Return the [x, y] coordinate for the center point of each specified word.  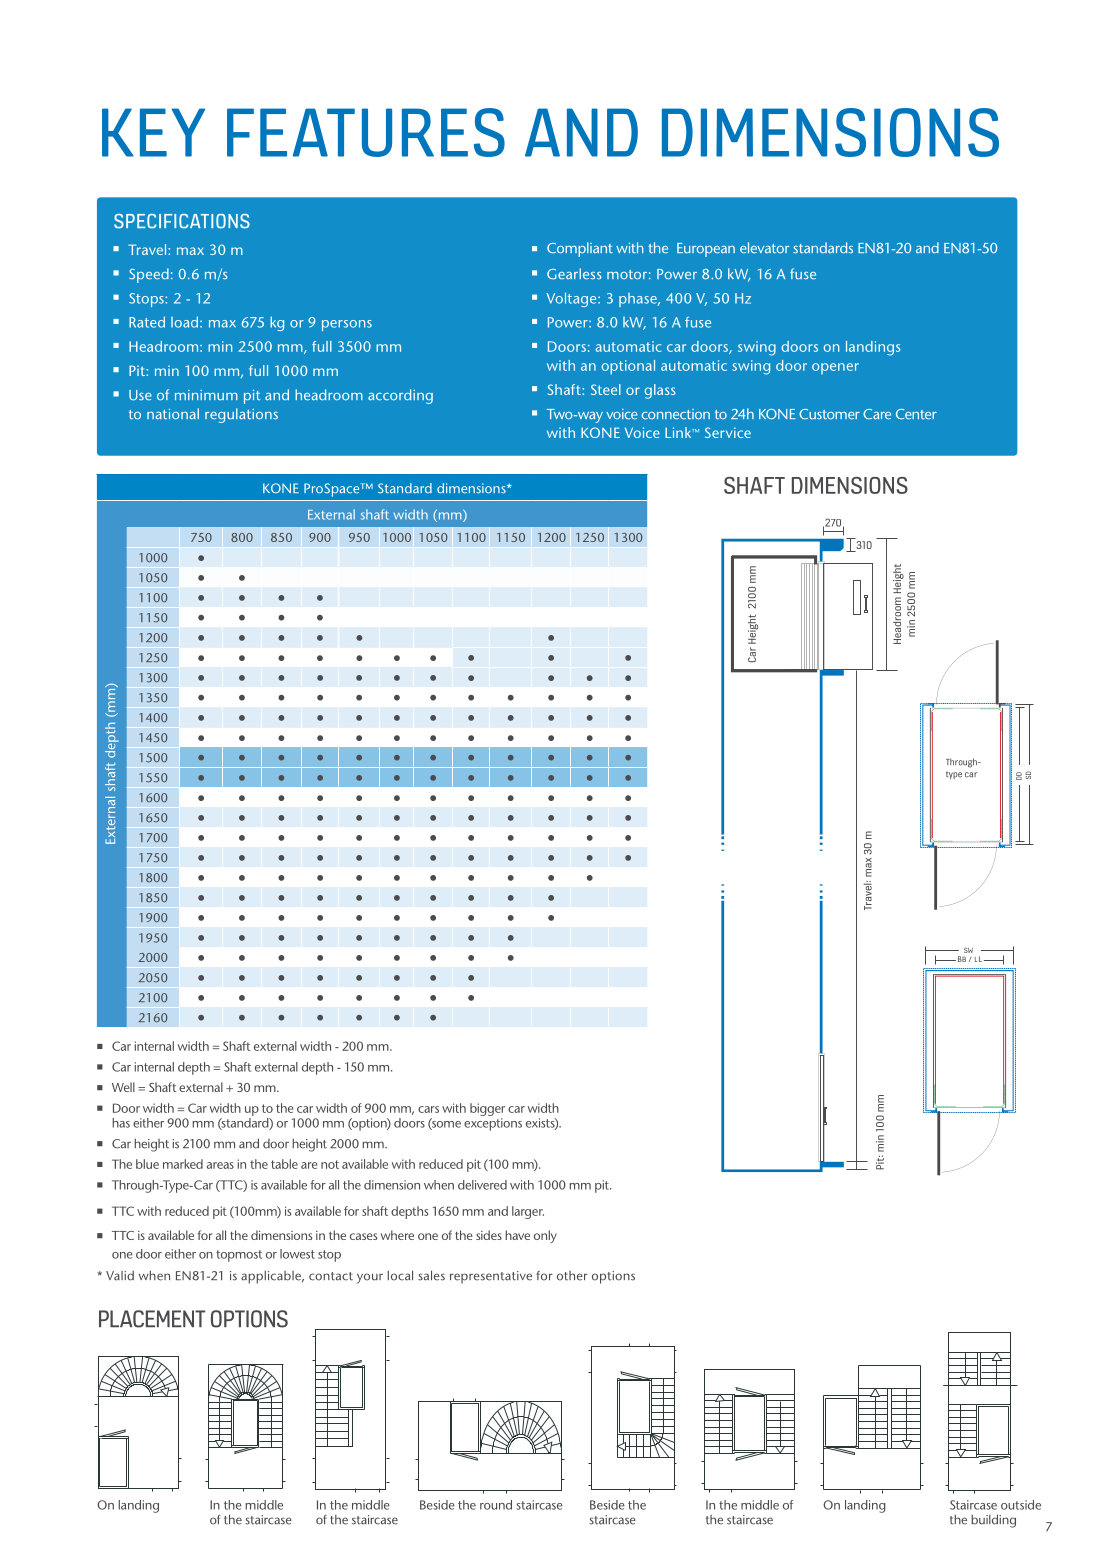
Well [123, 1087]
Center [916, 414]
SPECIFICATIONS [182, 221]
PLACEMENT [152, 1319]
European [706, 250]
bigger [487, 1109]
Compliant [580, 249]
